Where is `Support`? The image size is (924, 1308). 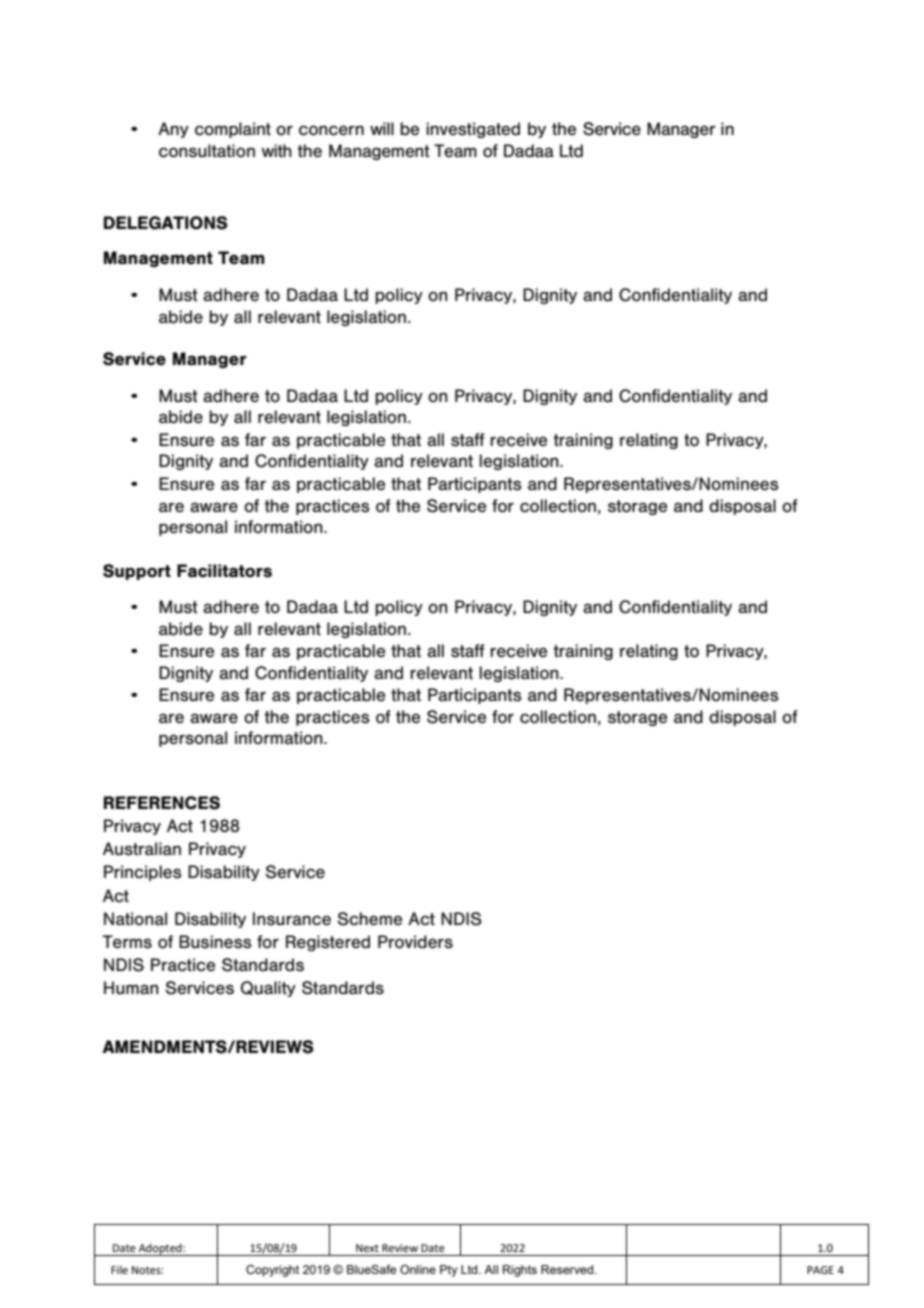 Support is located at coordinates (137, 572).
